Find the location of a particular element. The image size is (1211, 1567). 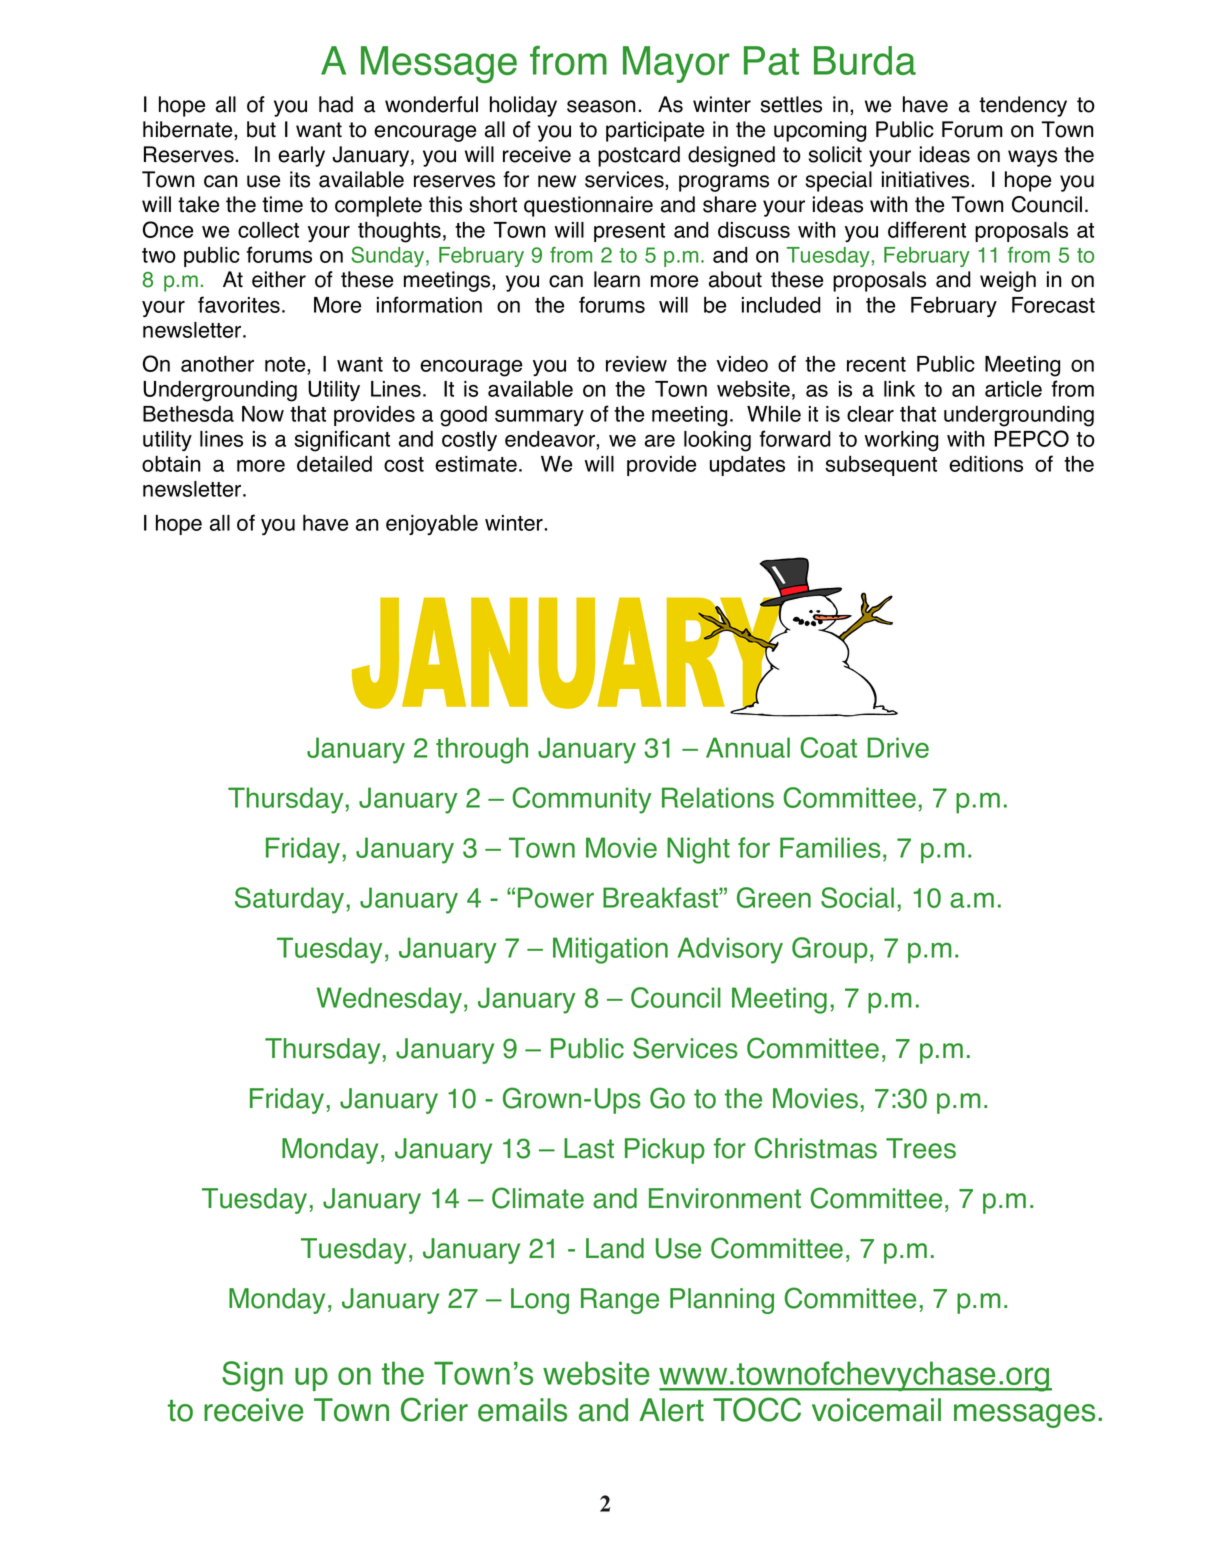

but is located at coordinates (261, 129).
